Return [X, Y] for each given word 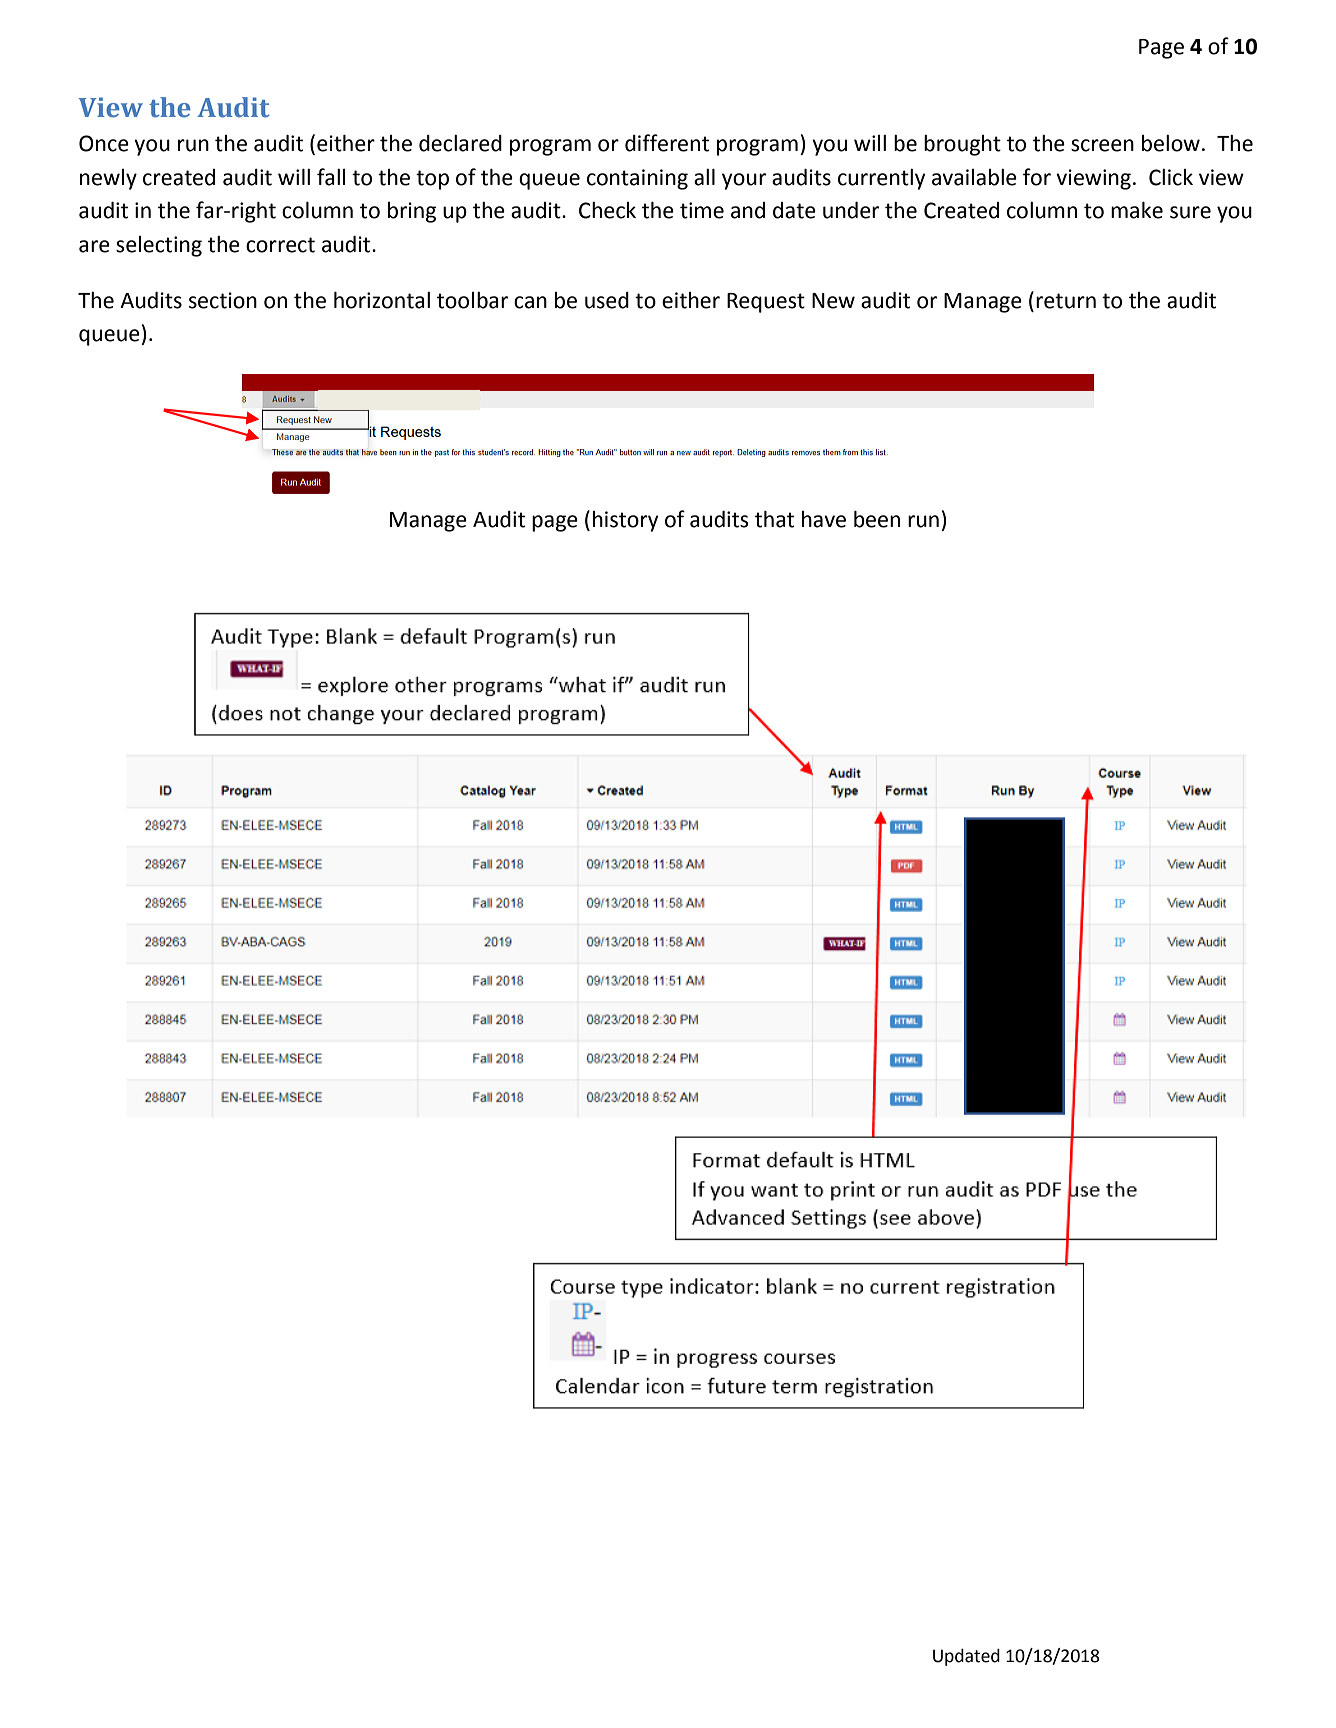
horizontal [382, 300]
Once [104, 143]
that [774, 519]
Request [766, 303]
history [625, 521]
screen [1102, 145]
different [667, 143]
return [1066, 301]
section [223, 300]
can [530, 302]
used [607, 300]
